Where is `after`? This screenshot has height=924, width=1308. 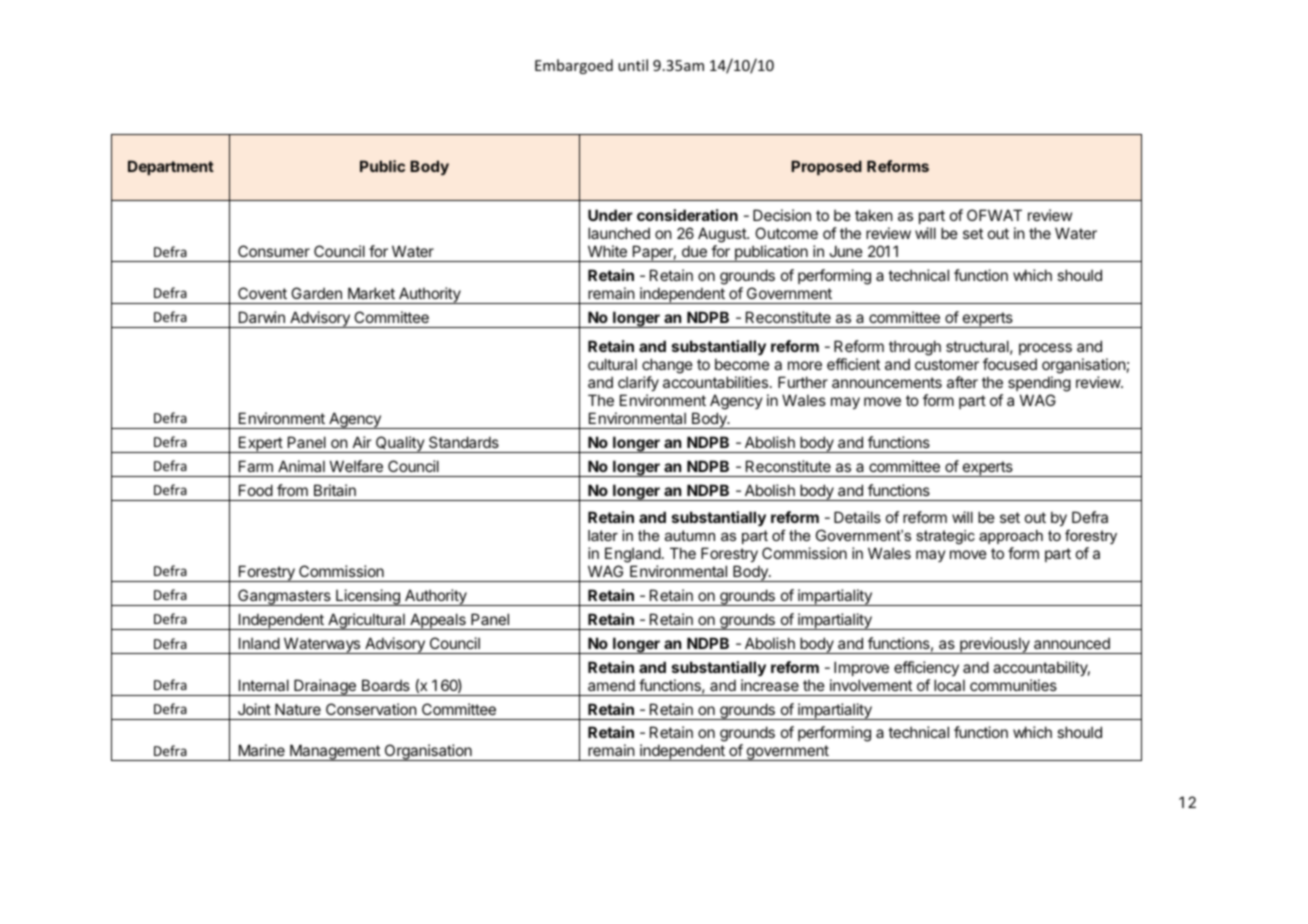 after is located at coordinates (962, 382).
